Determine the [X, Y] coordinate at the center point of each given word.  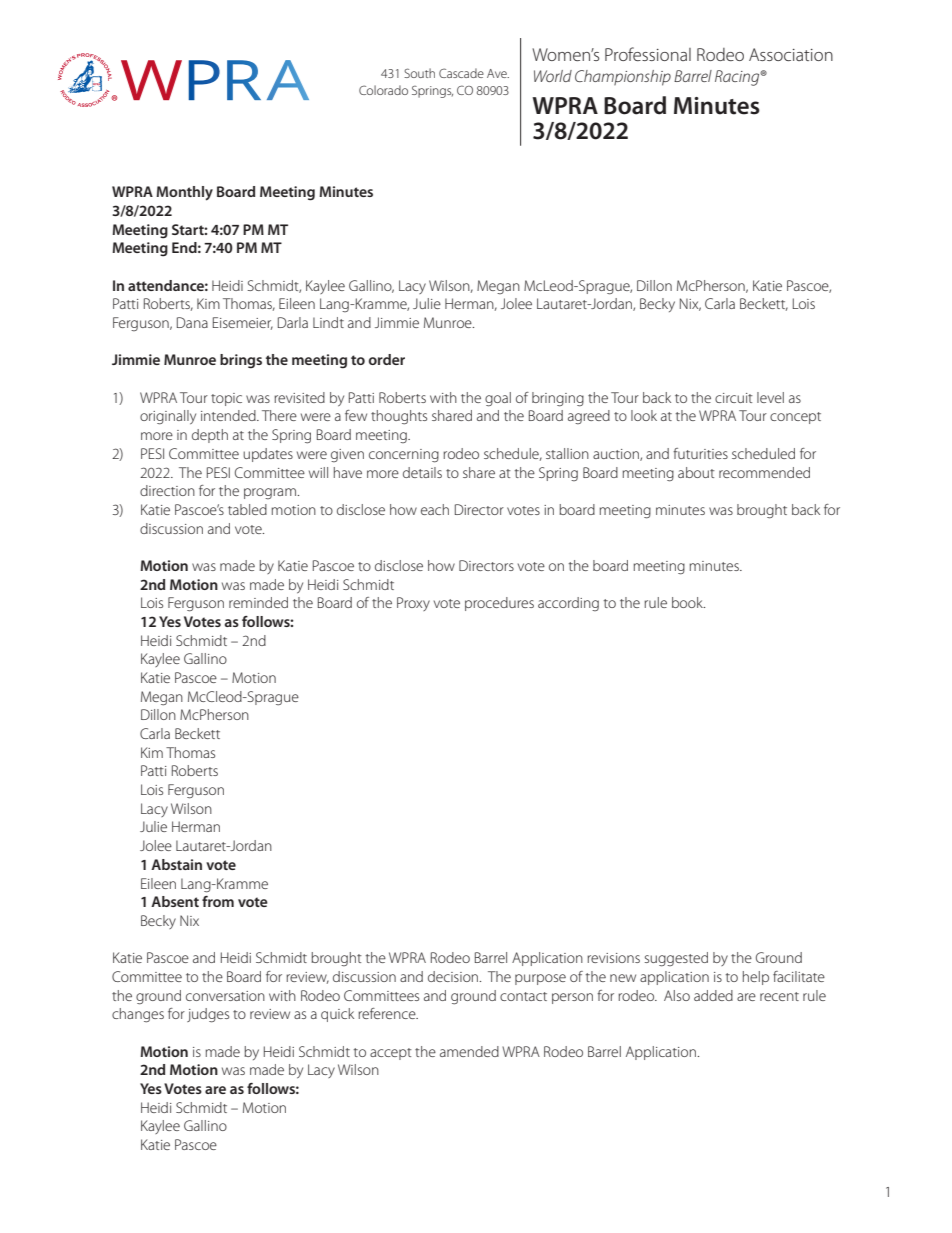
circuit [734, 398]
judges [208, 1015]
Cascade [461, 73]
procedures [499, 604]
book [688, 602]
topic [226, 399]
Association [791, 54]
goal [498, 399]
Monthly [184, 193]
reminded [258, 602]
